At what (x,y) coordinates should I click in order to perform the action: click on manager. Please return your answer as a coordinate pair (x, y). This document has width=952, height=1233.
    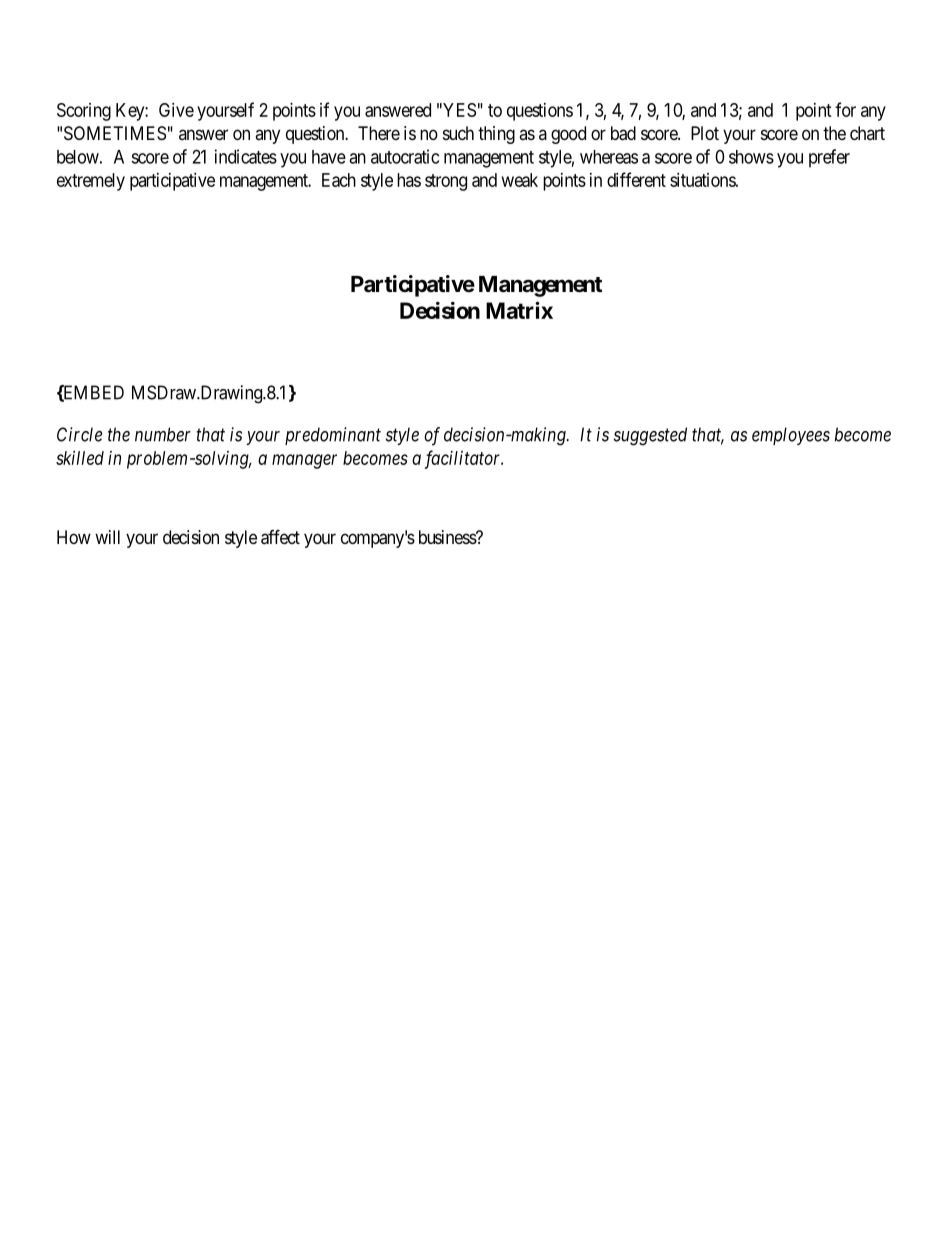
    Looking at the image, I should click on (304, 461).
